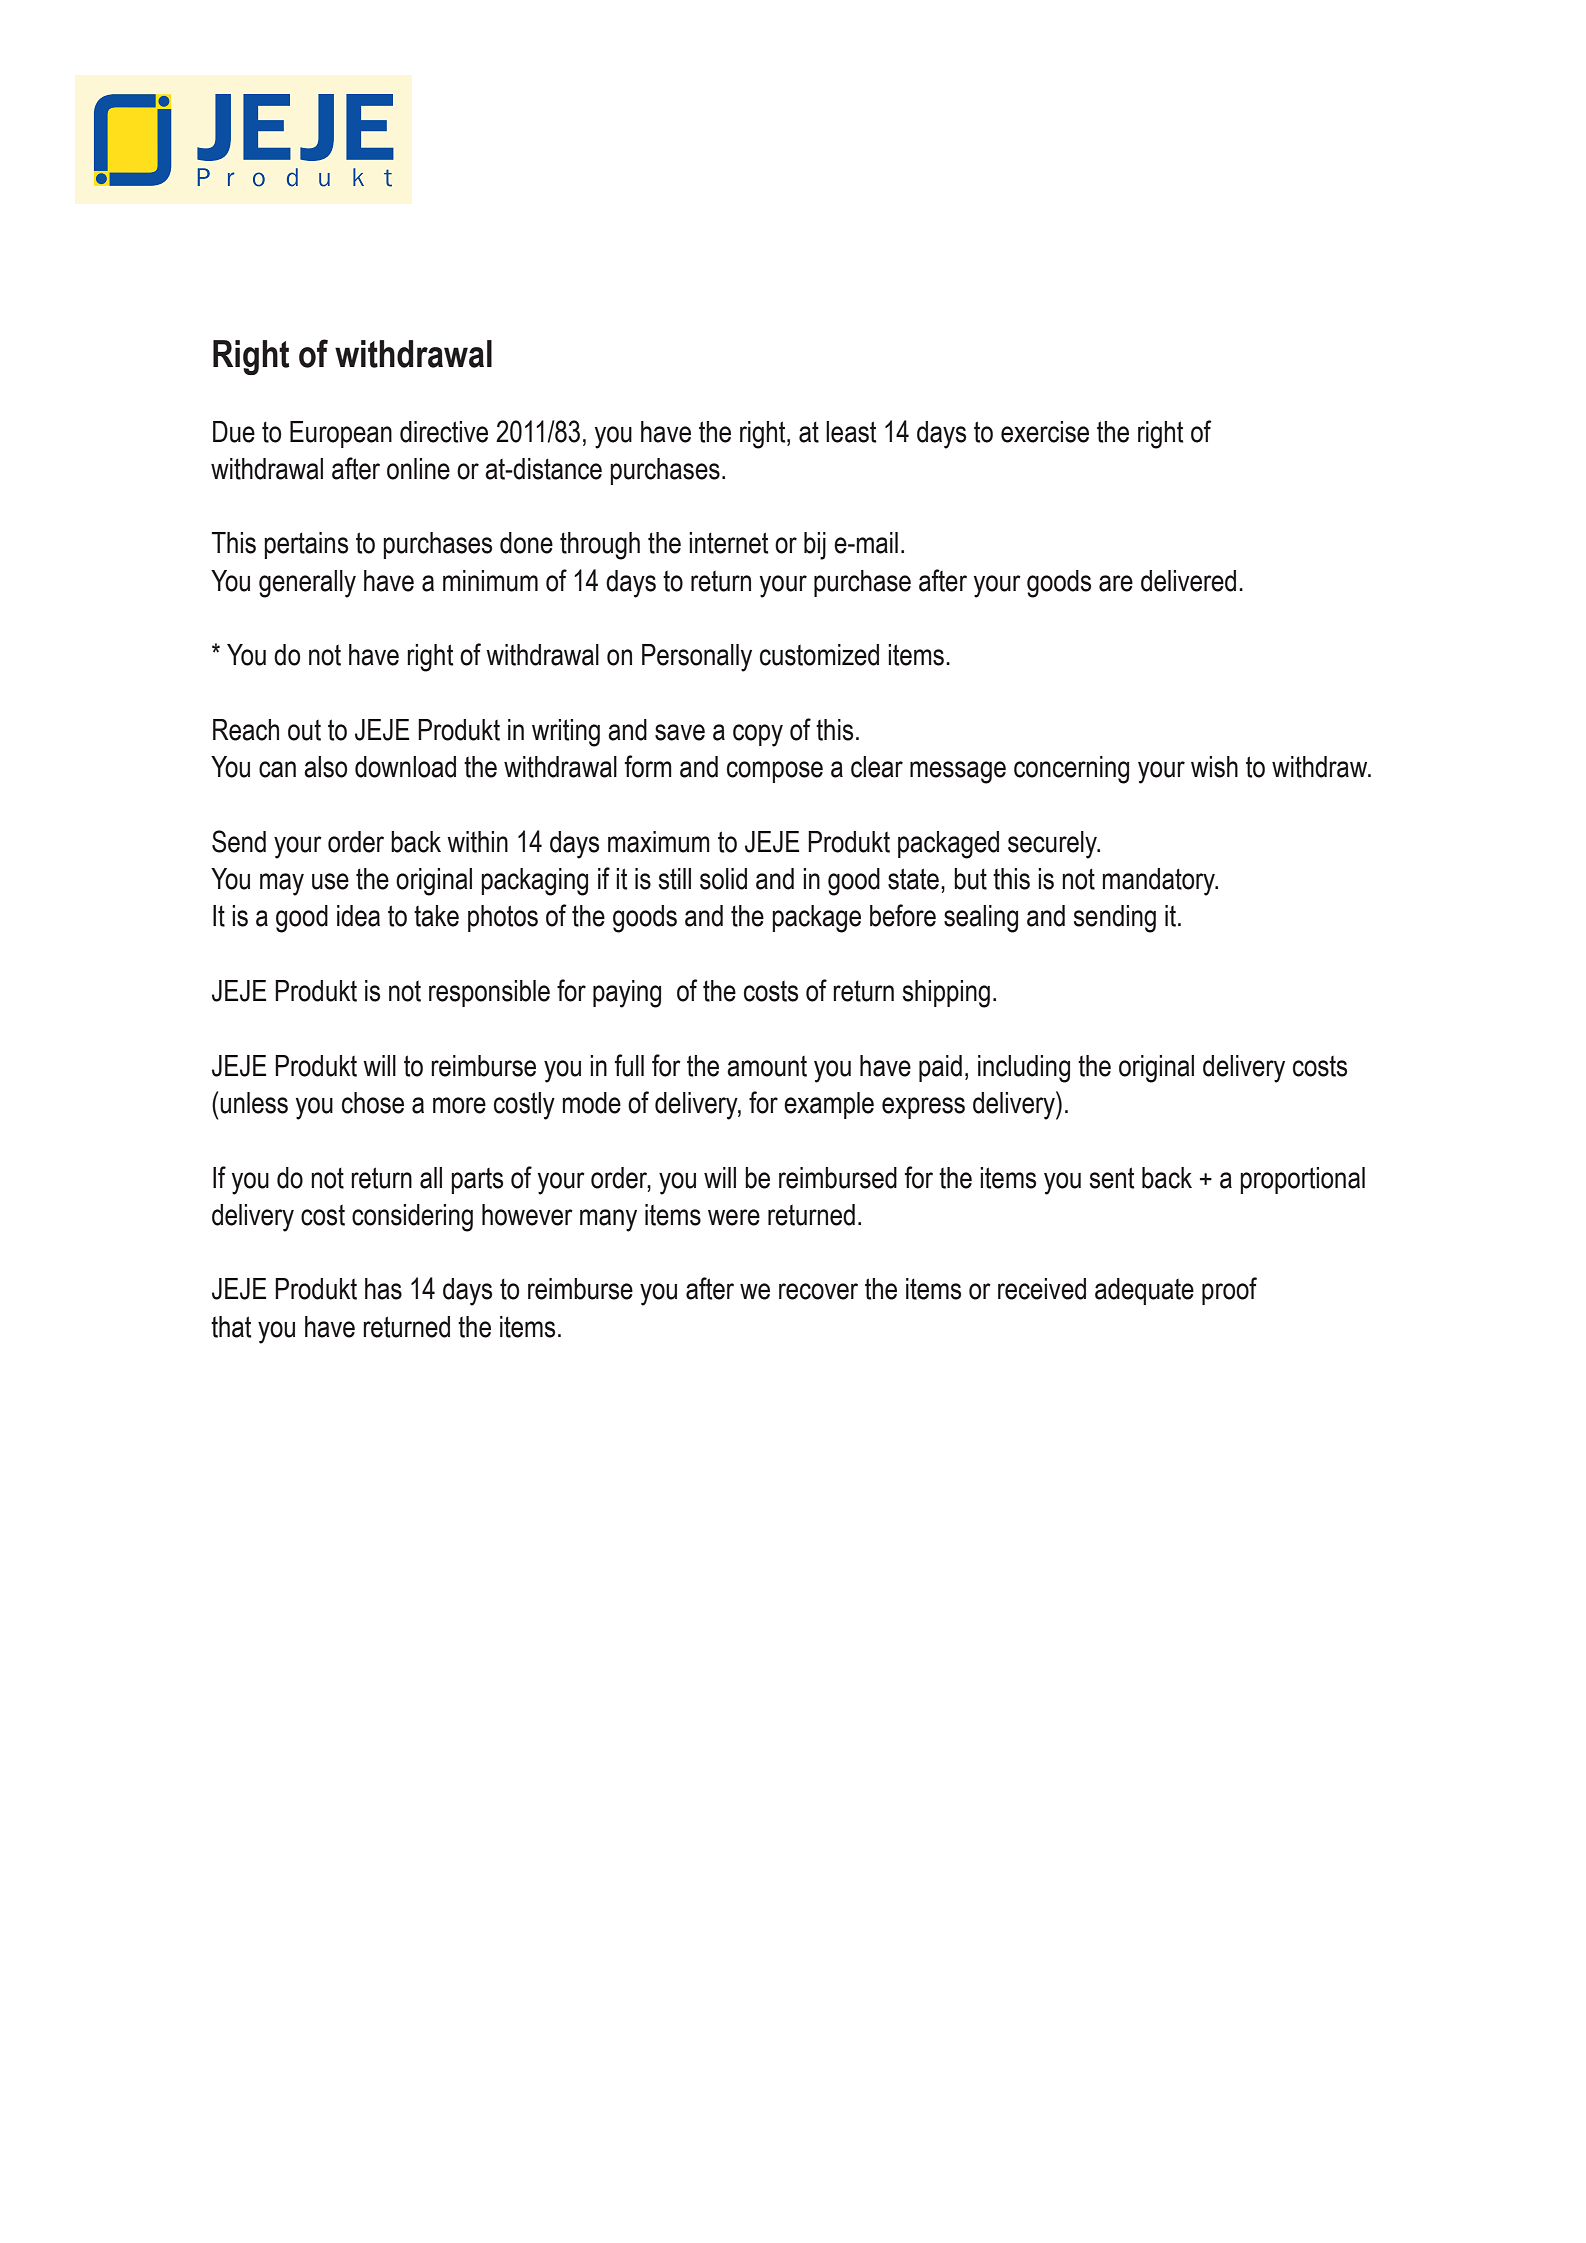 This screenshot has height=2243, width=1586. Describe the element at coordinates (231, 1327) in the screenshot. I see `that` at that location.
